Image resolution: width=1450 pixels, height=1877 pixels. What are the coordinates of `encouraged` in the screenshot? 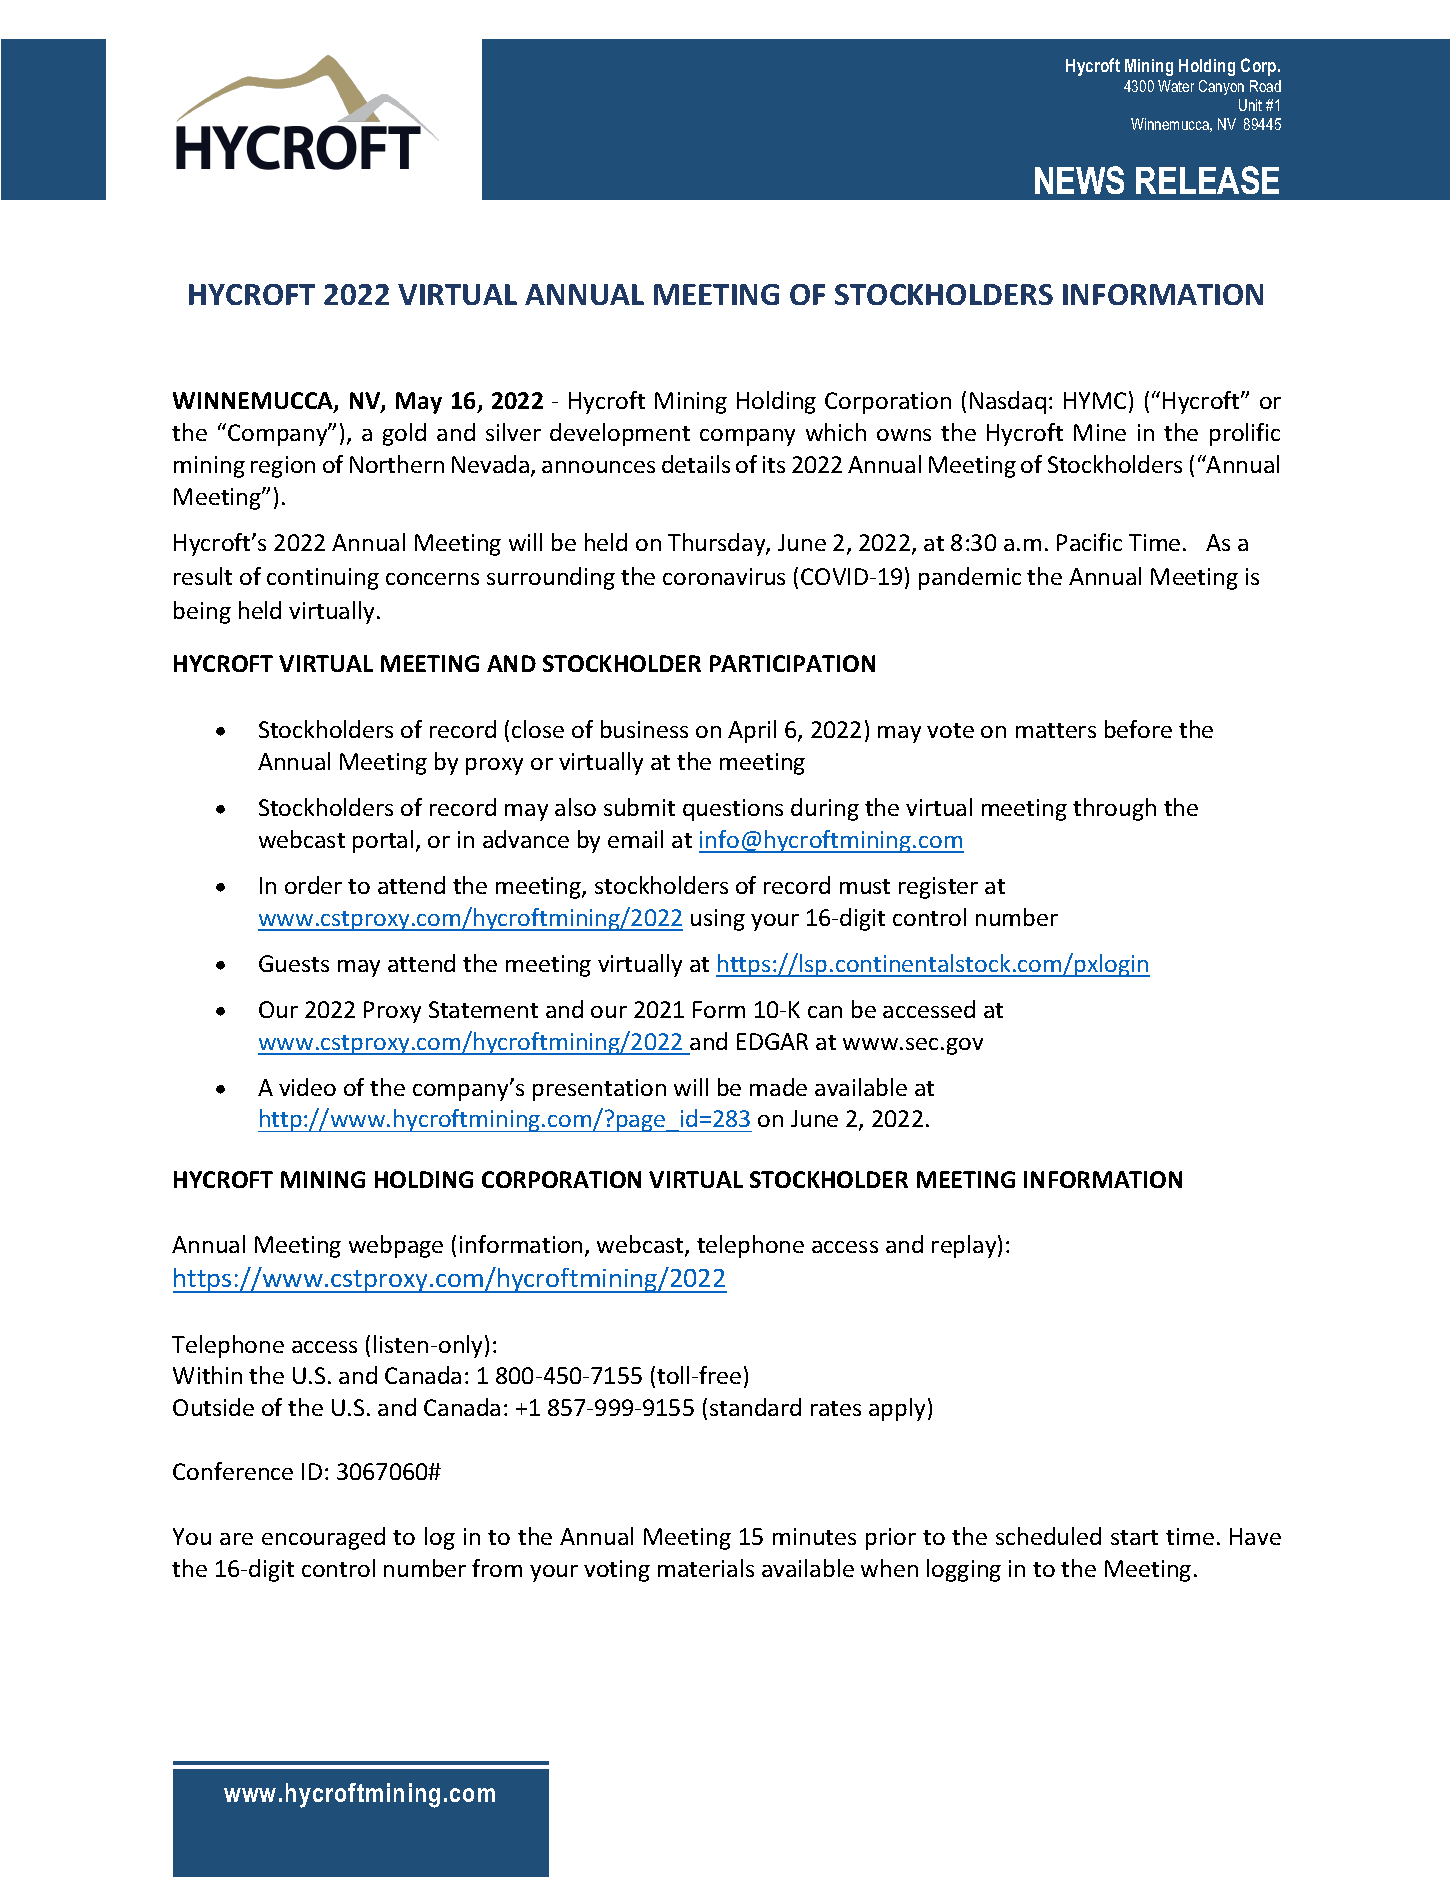 It's located at (323, 1538).
